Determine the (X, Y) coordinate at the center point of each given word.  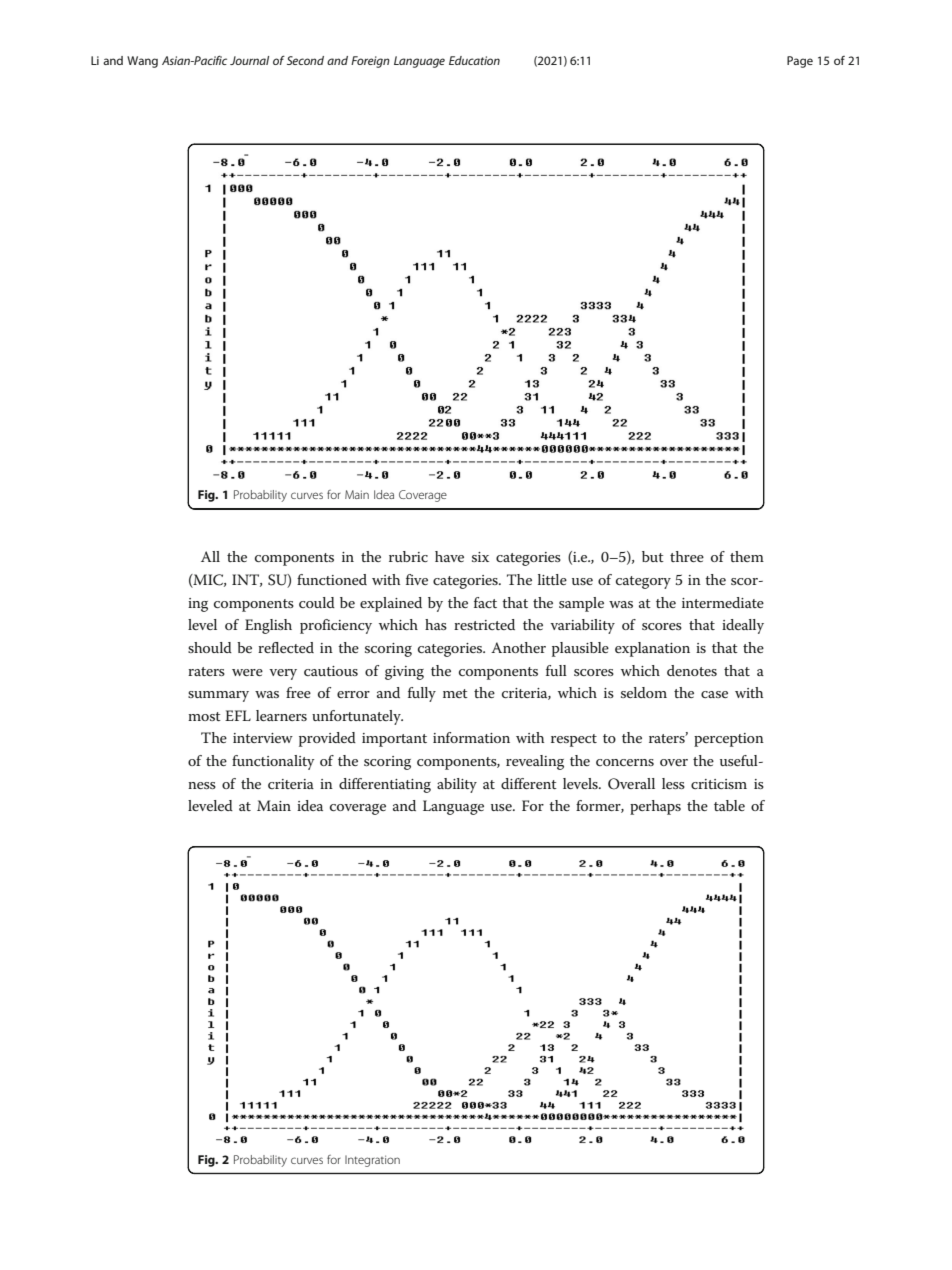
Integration (372, 1161)
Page (800, 62)
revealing (535, 762)
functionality (273, 762)
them (747, 556)
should (210, 647)
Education (474, 60)
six (480, 557)
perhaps (655, 807)
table (729, 805)
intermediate (723, 602)
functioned (332, 579)
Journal (249, 60)
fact (485, 602)
